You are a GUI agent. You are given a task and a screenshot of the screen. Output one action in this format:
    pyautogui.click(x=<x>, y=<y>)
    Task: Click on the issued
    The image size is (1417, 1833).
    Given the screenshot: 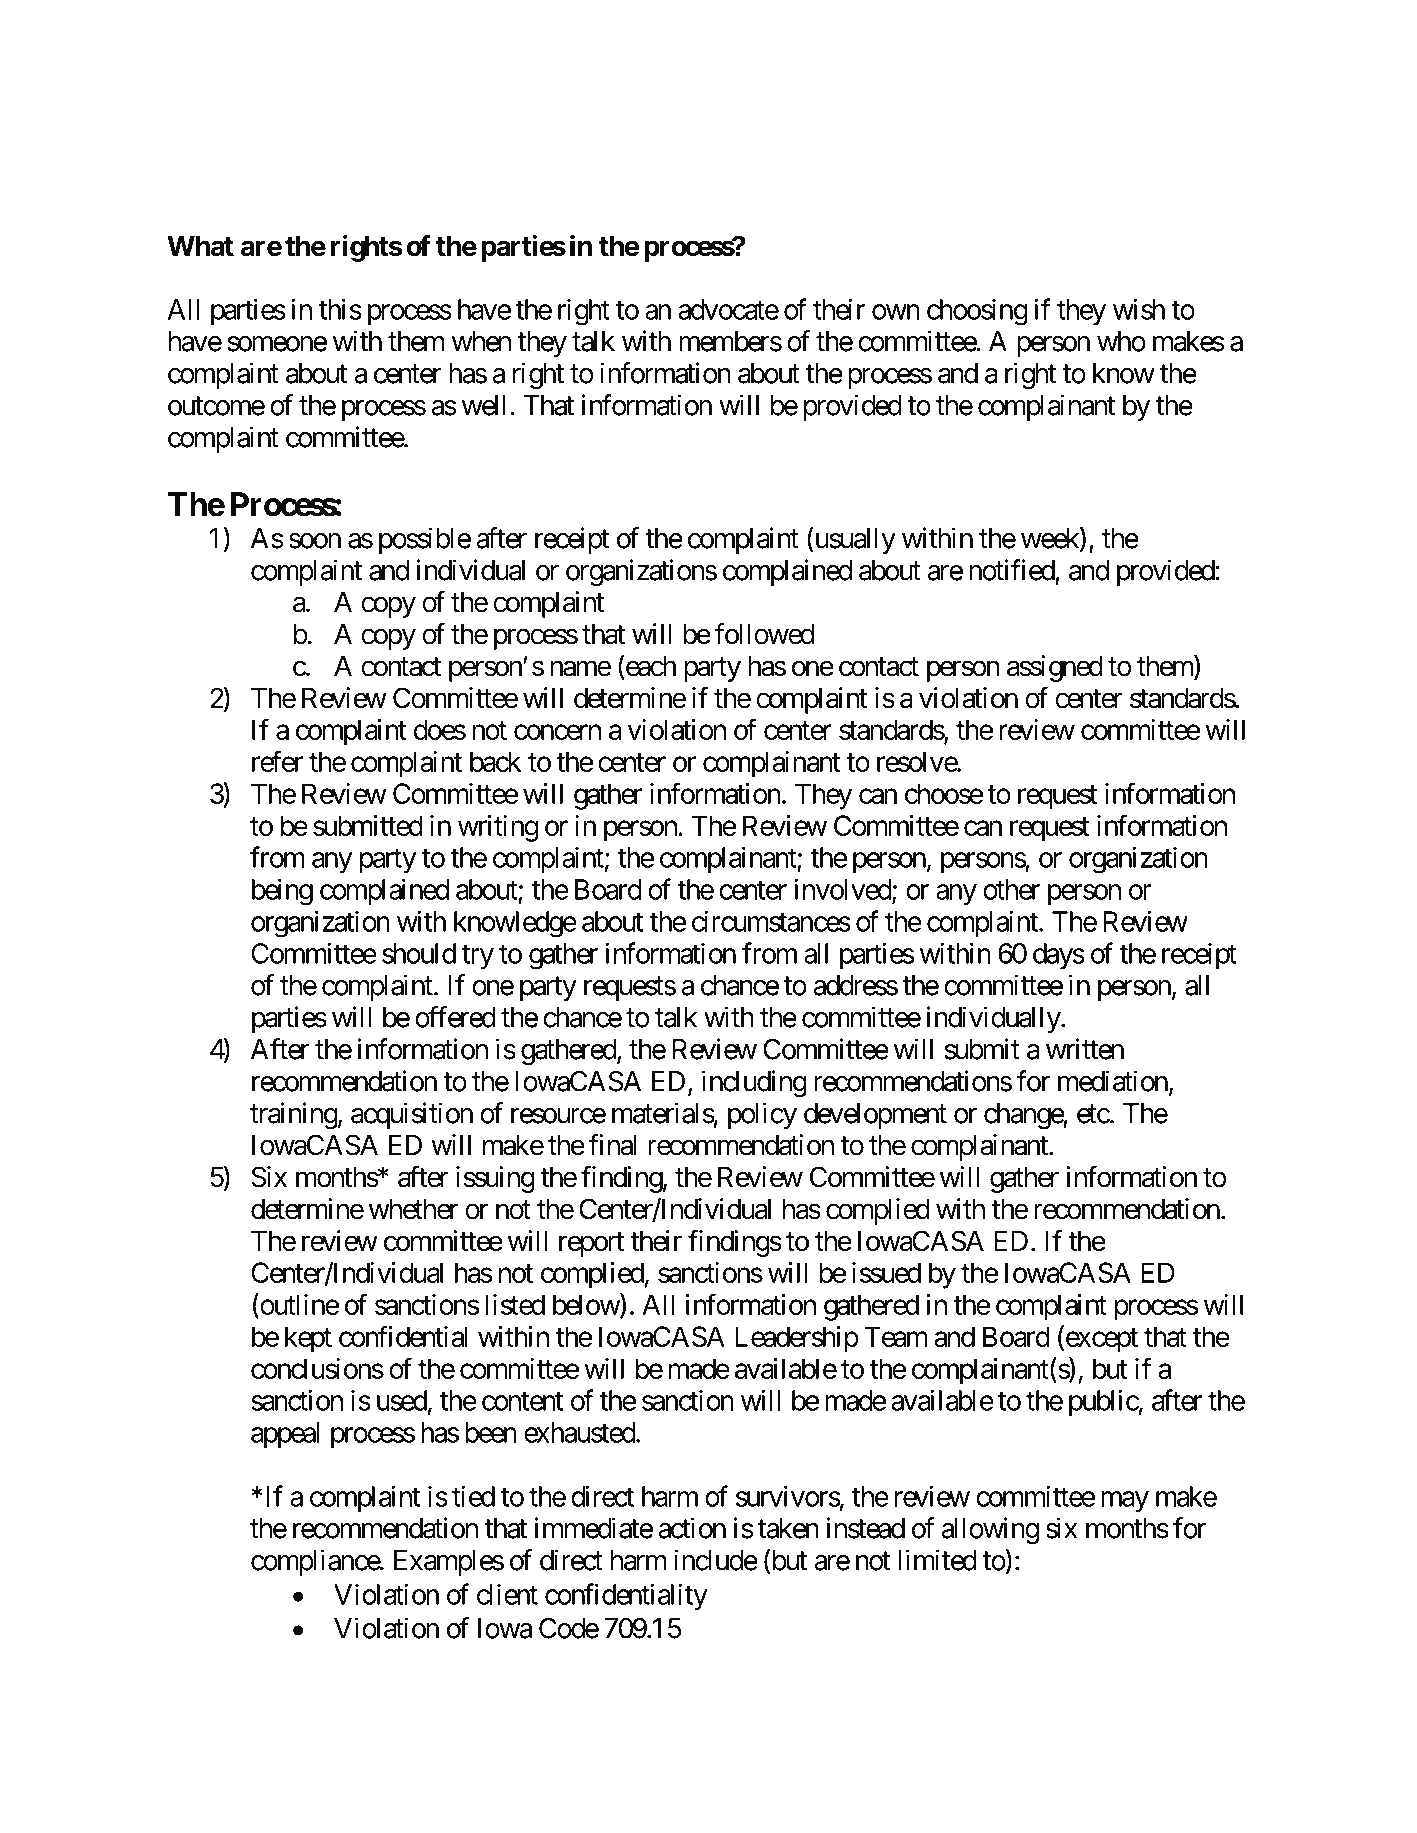 What is the action you would take?
    pyautogui.click(x=886, y=1272)
